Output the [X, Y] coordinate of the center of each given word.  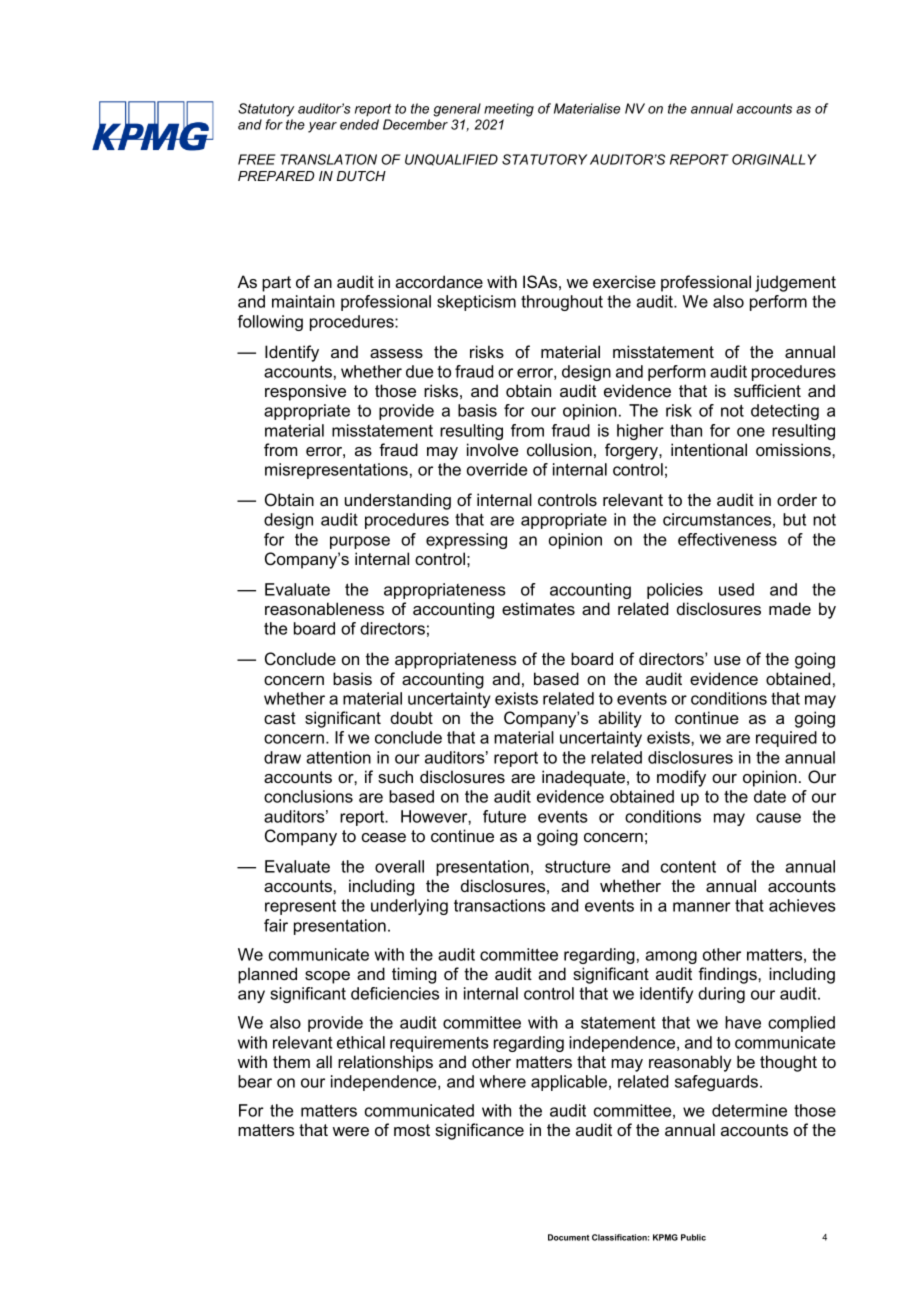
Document [568, 1237]
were [351, 1131]
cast [280, 718]
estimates [538, 608]
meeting [509, 110]
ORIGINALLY [774, 159]
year [322, 127]
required [786, 739]
